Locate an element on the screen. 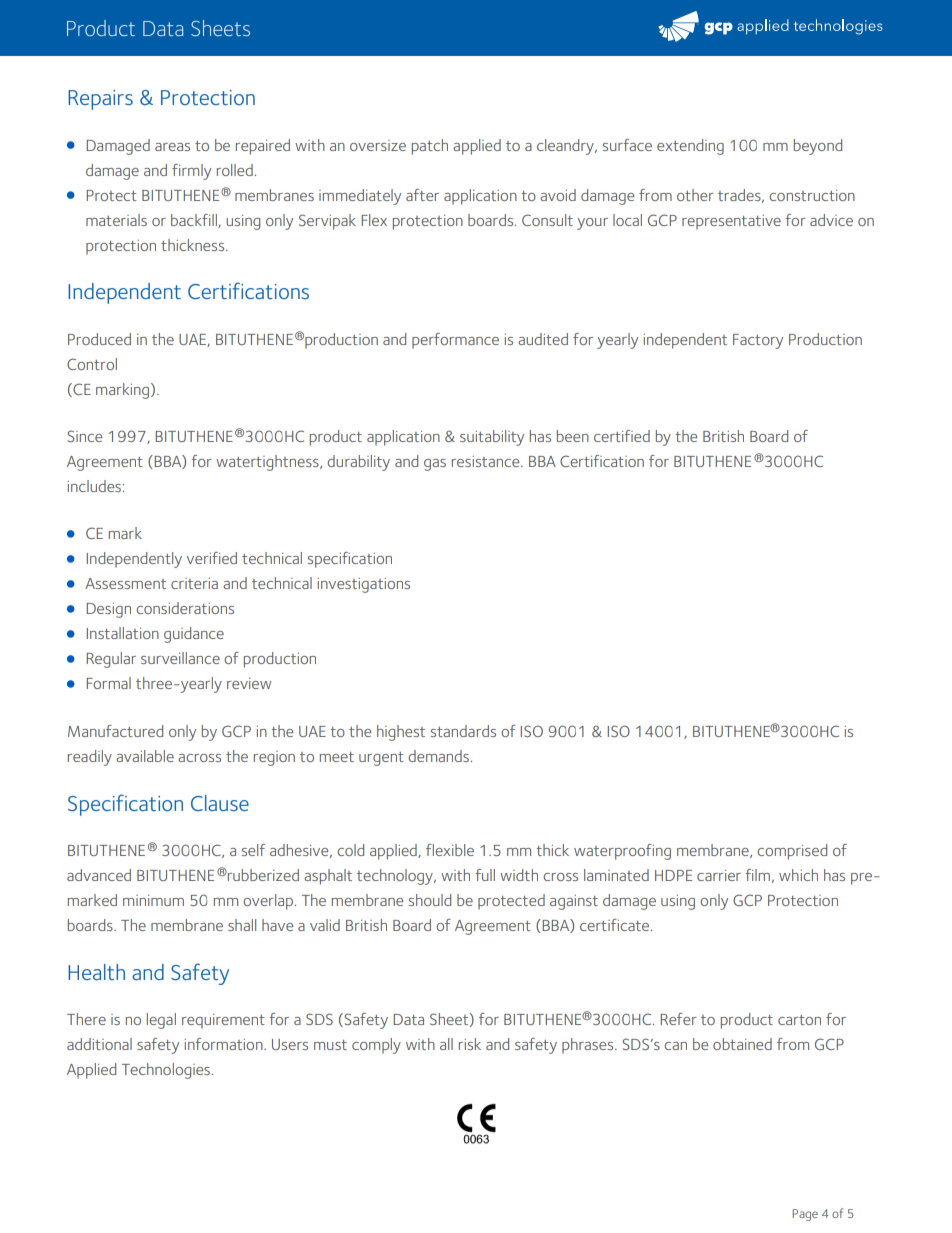  Page is located at coordinates (805, 1215).
